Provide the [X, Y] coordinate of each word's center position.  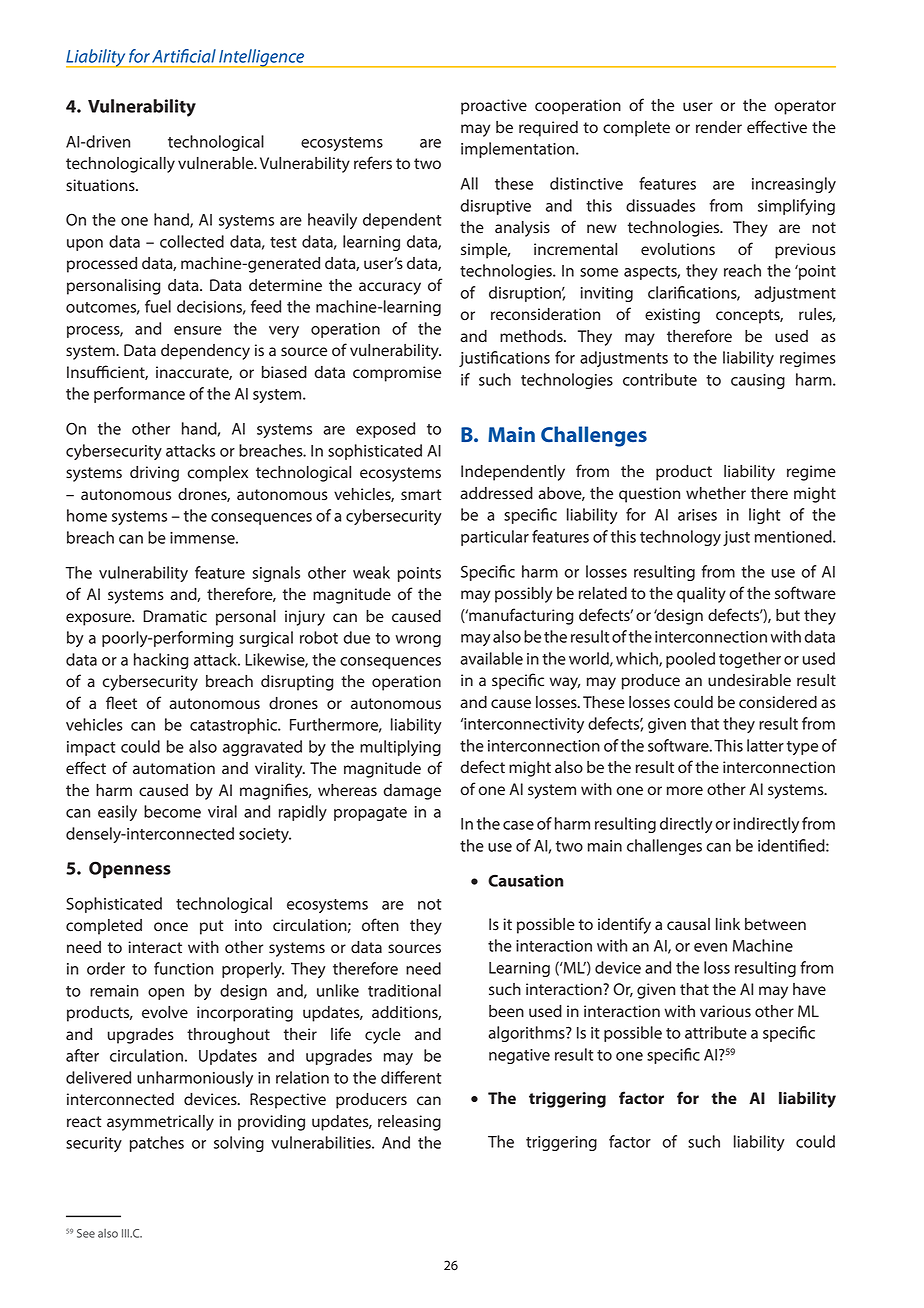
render [719, 127]
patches [157, 1144]
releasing [409, 1123]
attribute [716, 1032]
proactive [494, 107]
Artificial [184, 56]
